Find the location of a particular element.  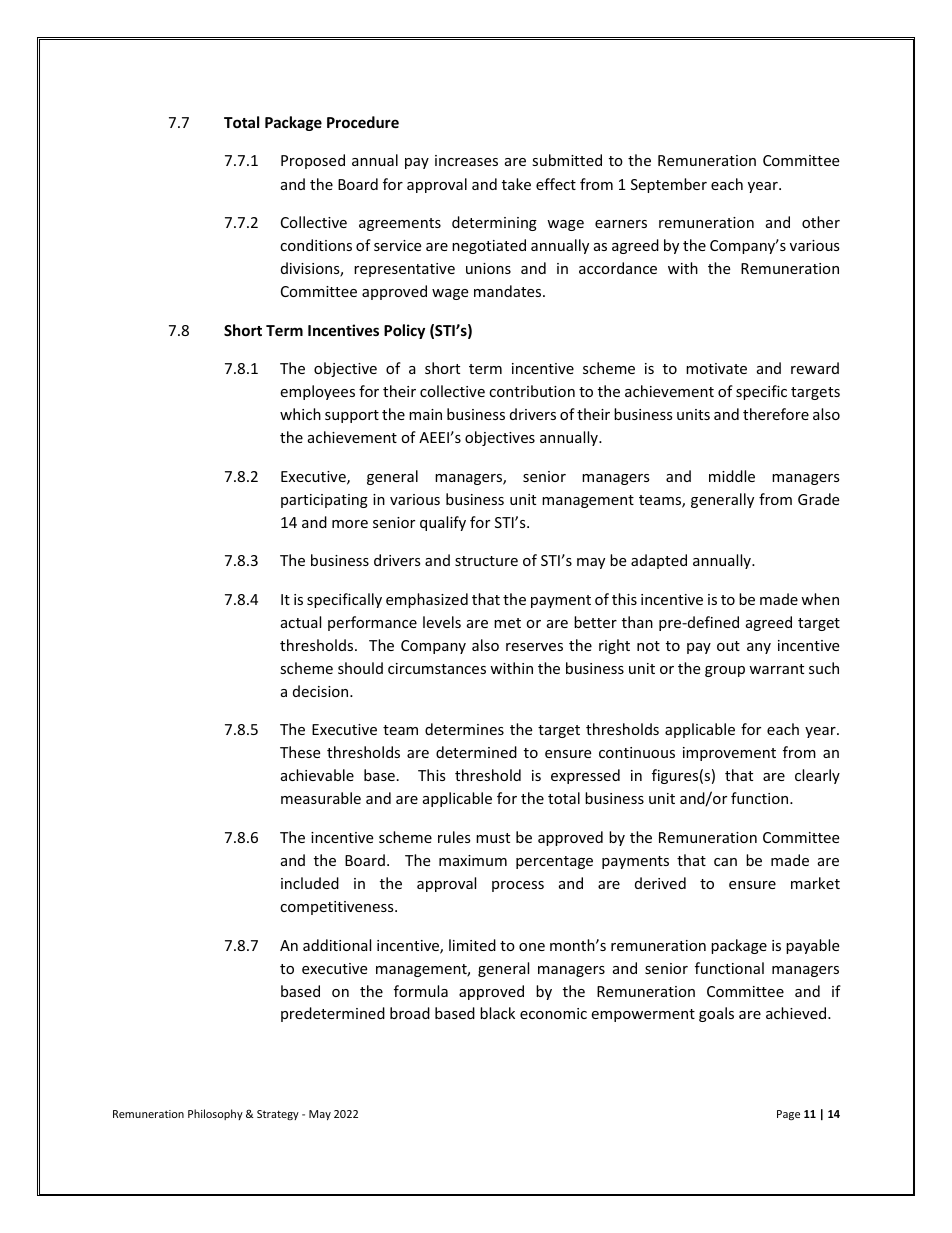

Proposed is located at coordinates (313, 161).
